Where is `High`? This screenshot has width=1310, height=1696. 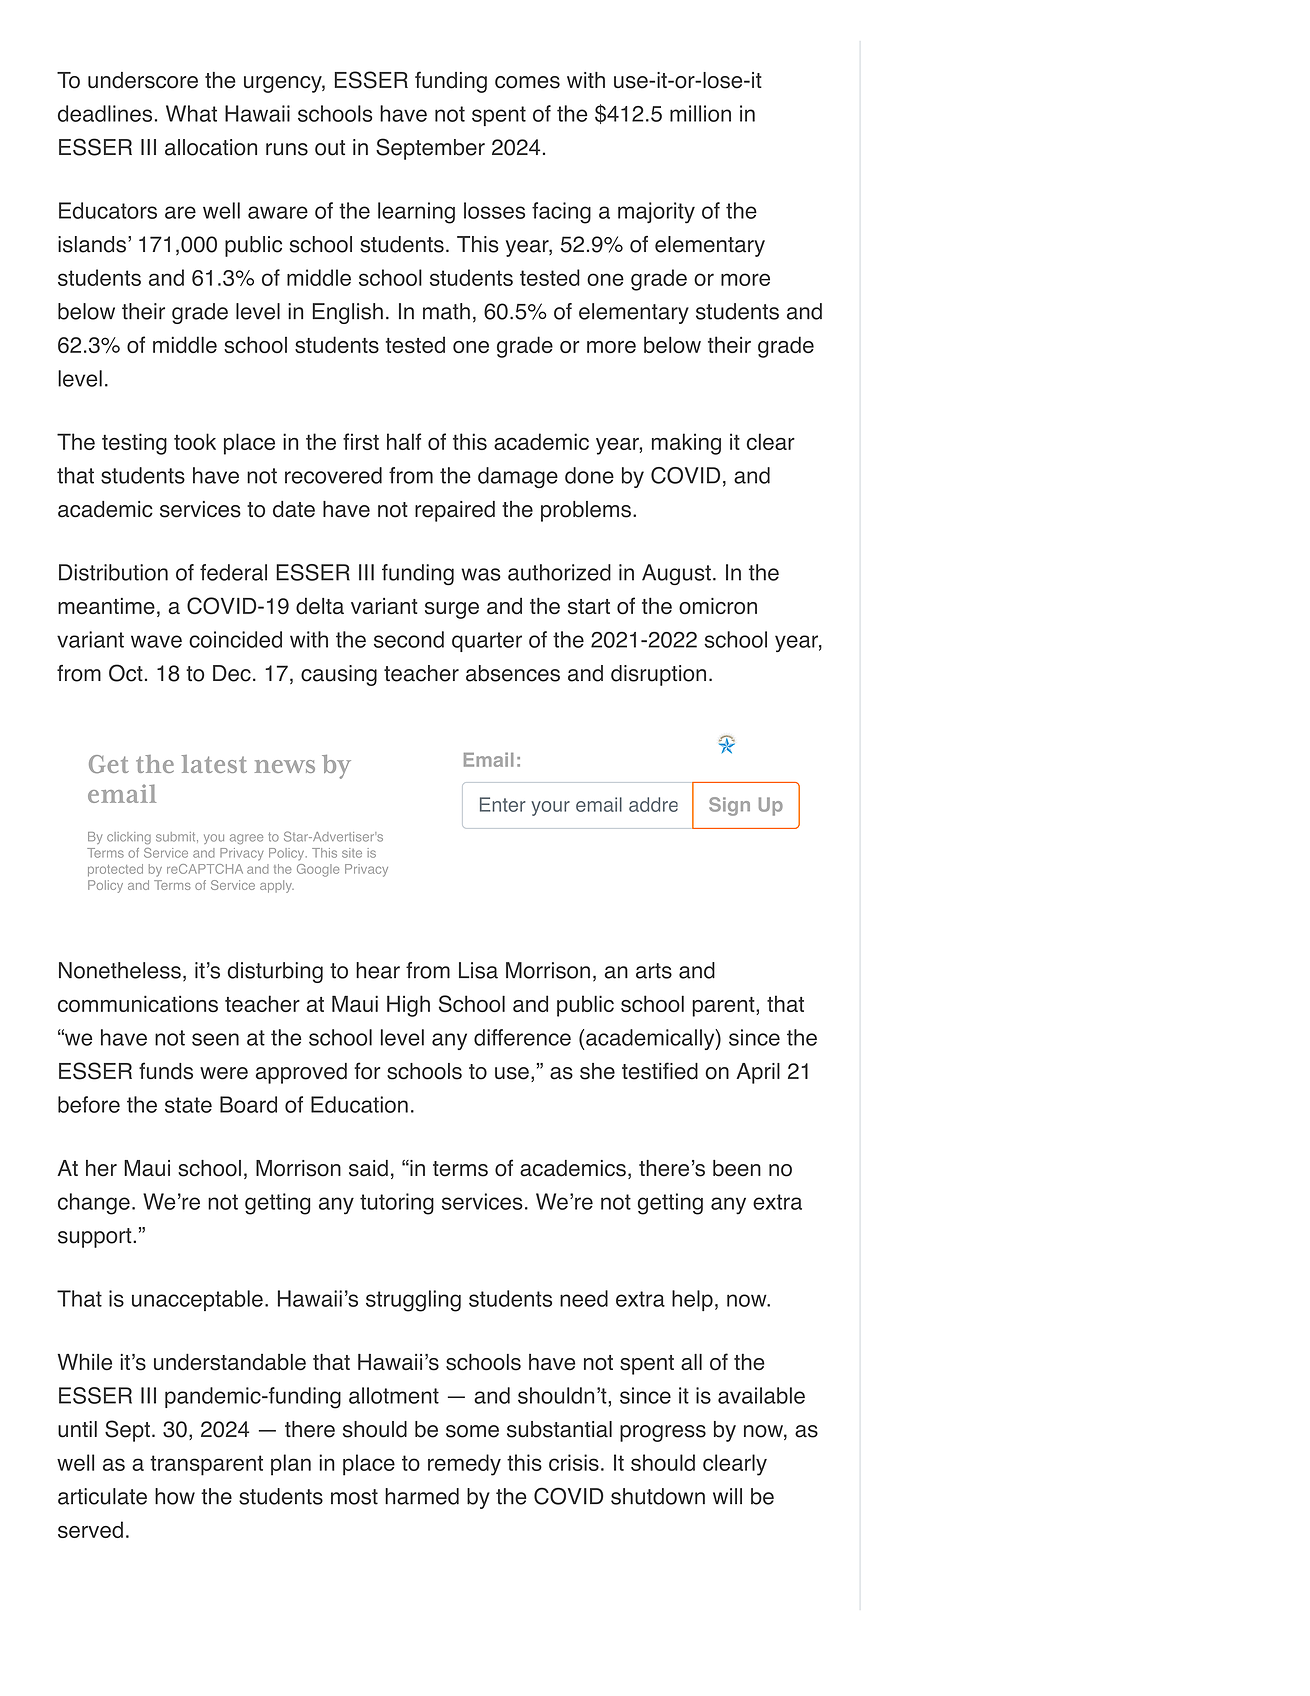
High is located at coordinates (408, 1006).
